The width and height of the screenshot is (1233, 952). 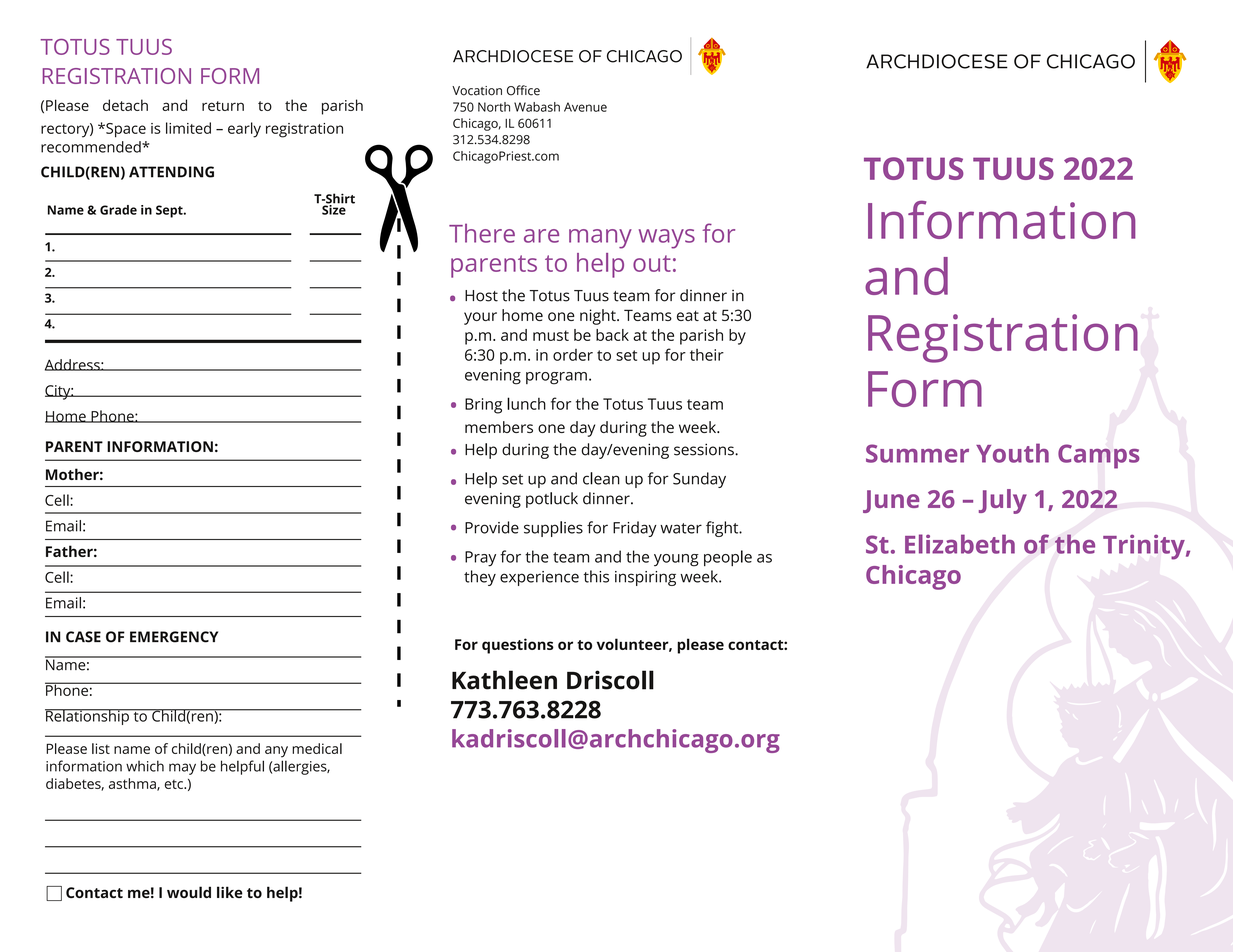 I want to click on eat, so click(x=688, y=315).
